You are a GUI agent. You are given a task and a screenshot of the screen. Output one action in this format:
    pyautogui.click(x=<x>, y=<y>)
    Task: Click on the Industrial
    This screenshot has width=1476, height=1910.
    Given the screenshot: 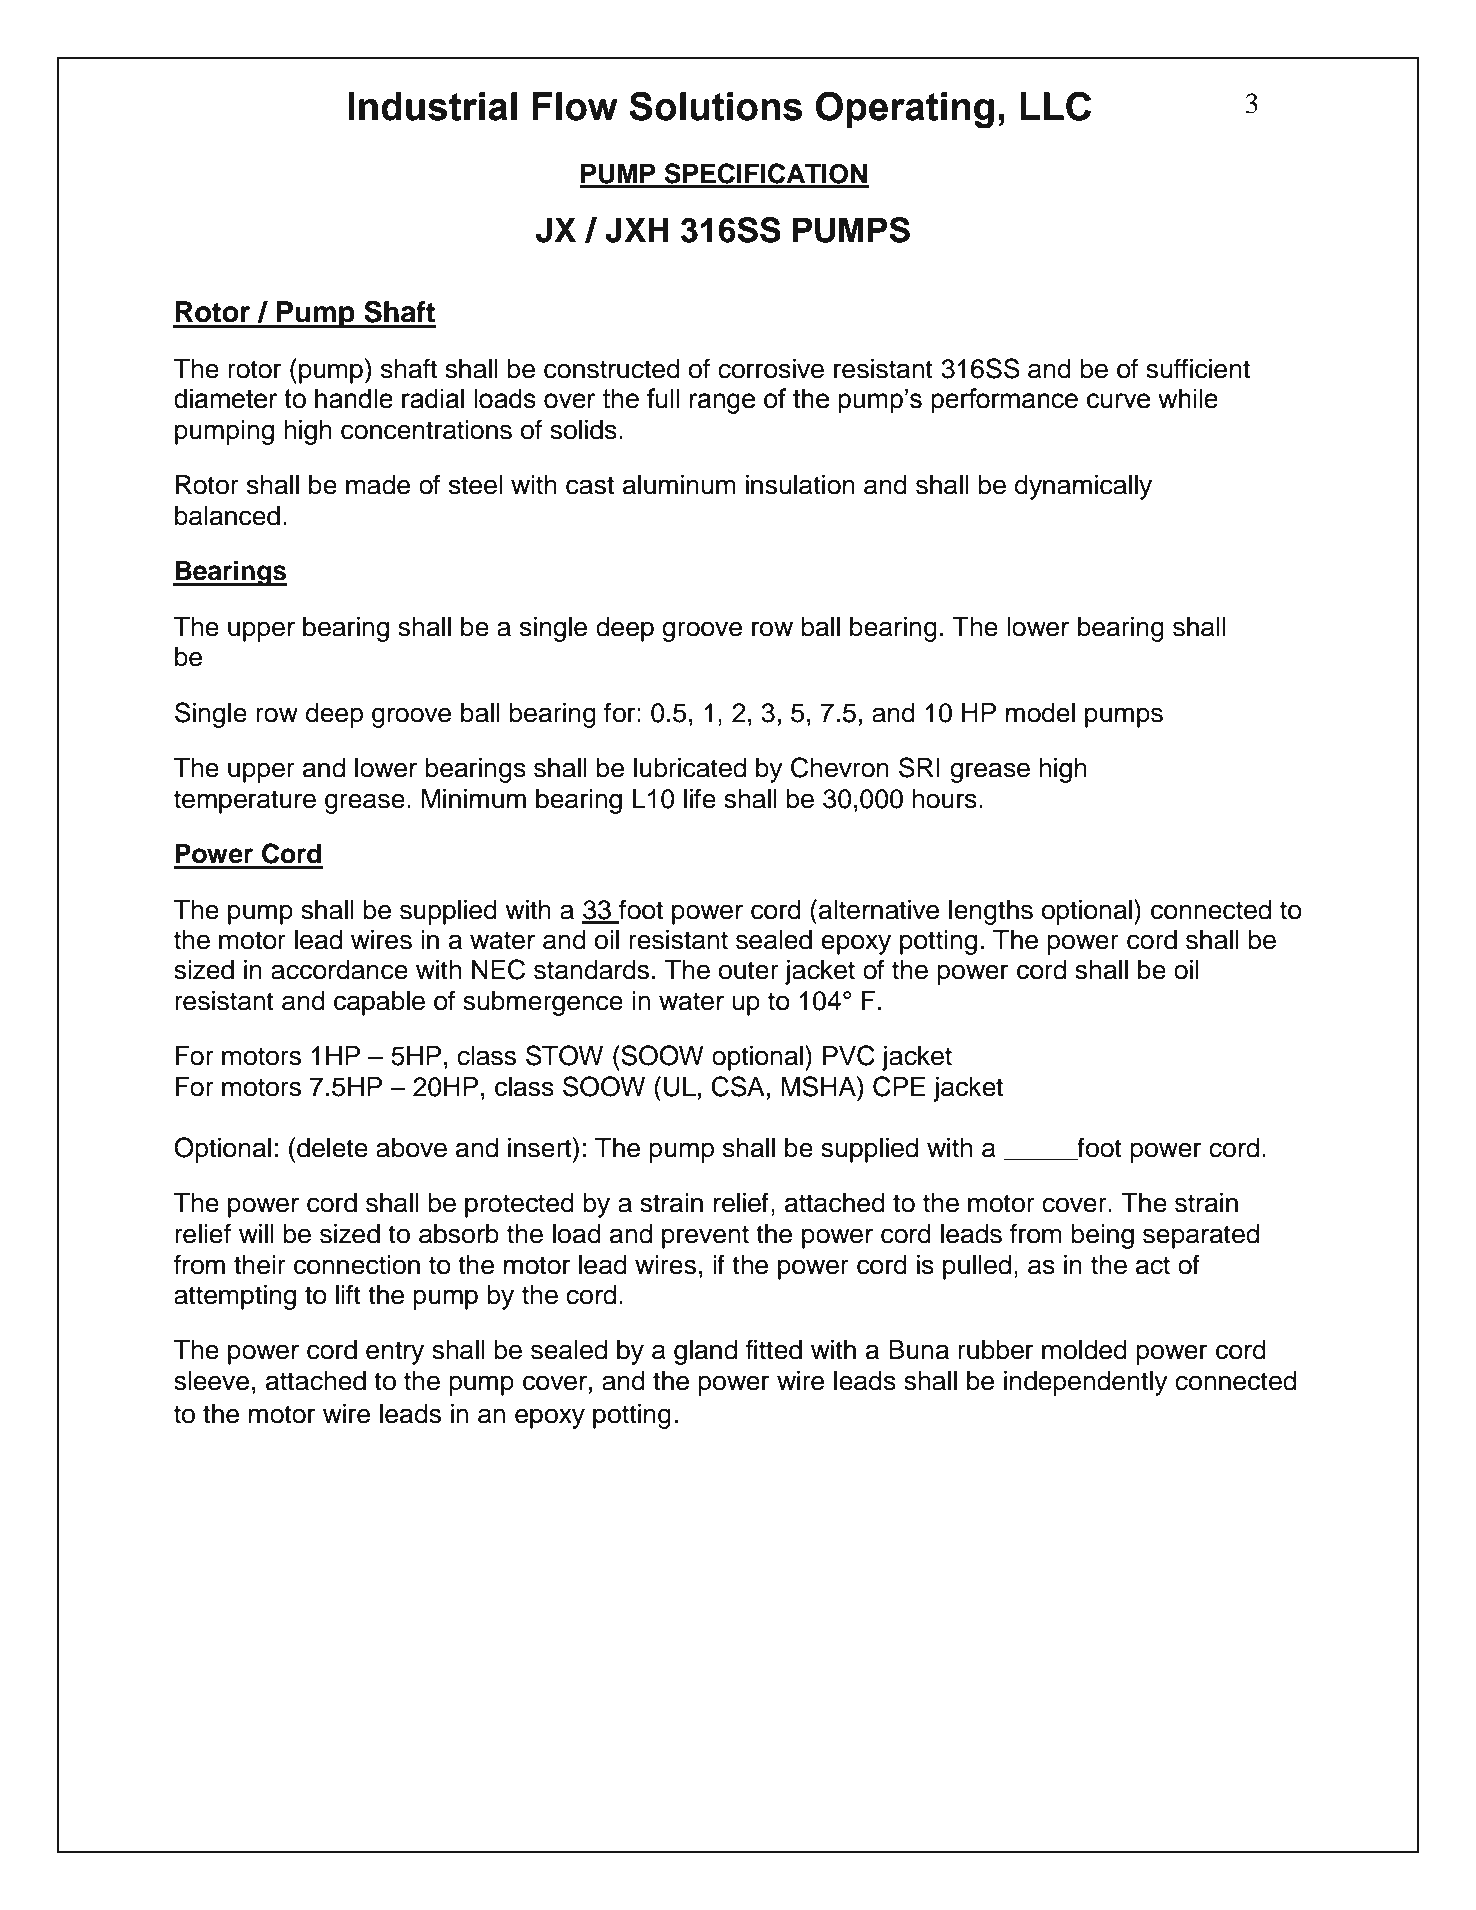 What is the action you would take?
    pyautogui.click(x=432, y=106)
